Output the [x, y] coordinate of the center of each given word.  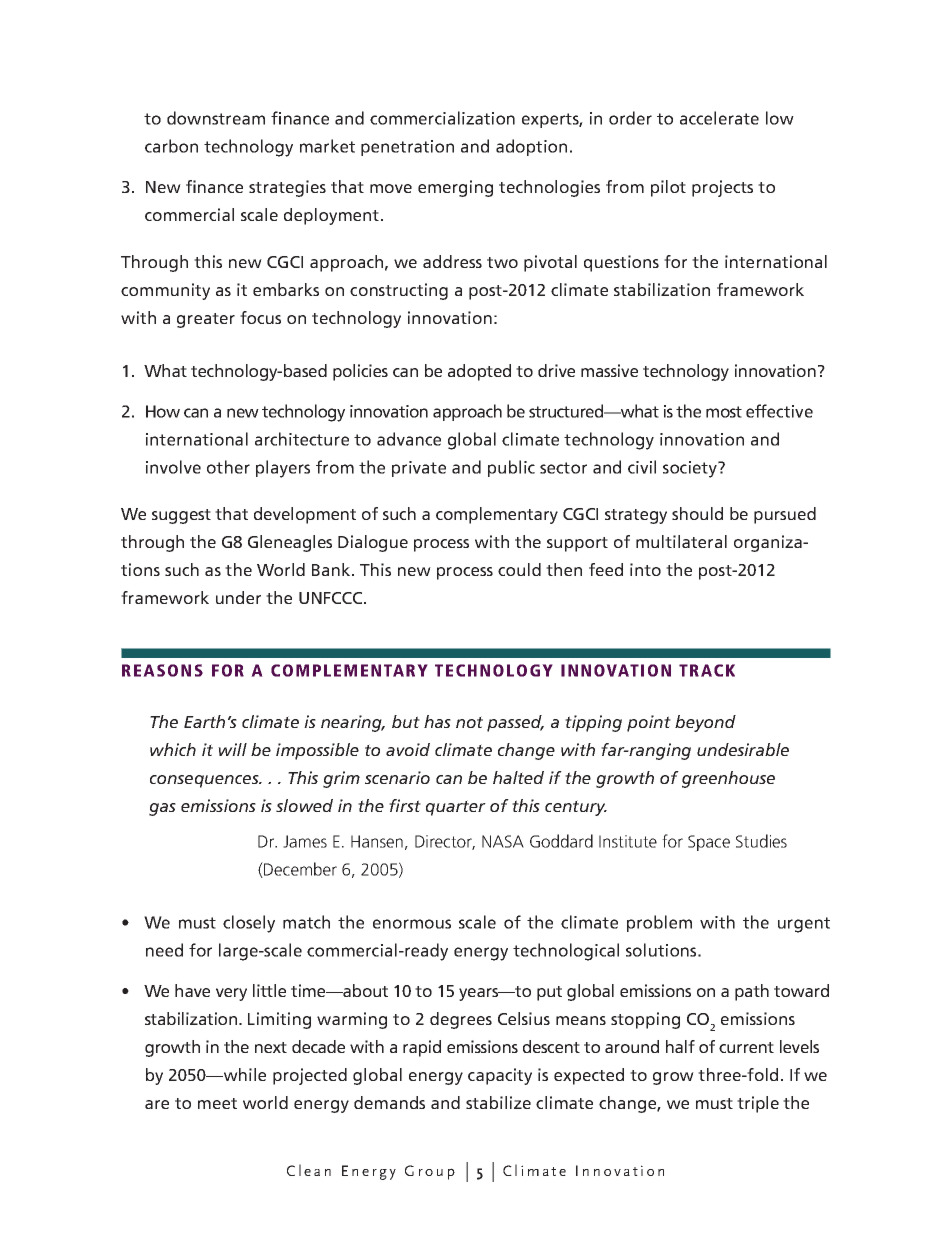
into [645, 569]
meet [217, 1103]
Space [709, 843]
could [519, 569]
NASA [503, 841]
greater [206, 320]
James [305, 841]
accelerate [719, 118]
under [238, 597]
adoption [531, 147]
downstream [216, 118]
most [724, 412]
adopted [479, 372]
